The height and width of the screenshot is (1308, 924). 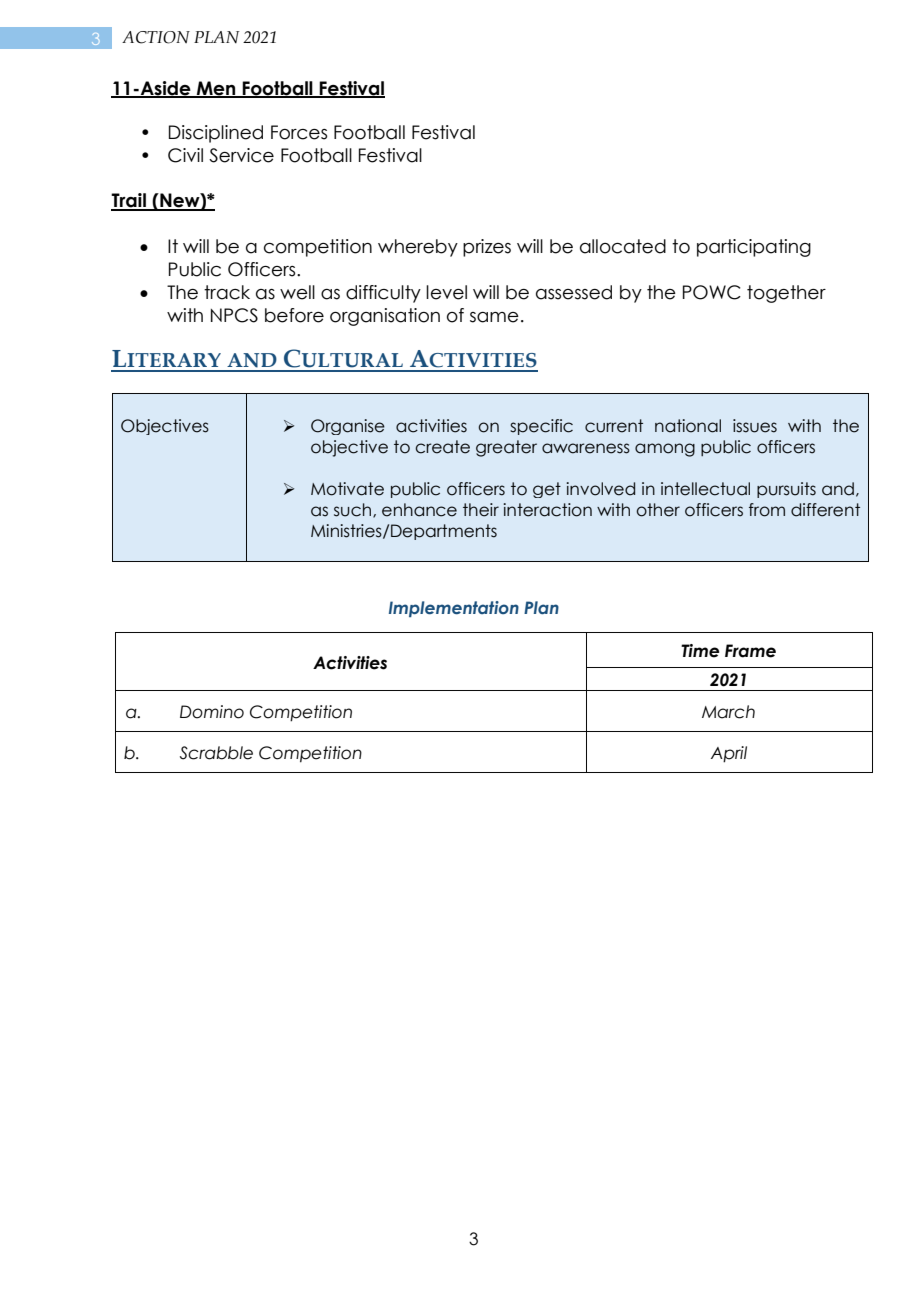 What do you see at coordinates (185, 155) in the screenshot?
I see `Civil` at bounding box center [185, 155].
